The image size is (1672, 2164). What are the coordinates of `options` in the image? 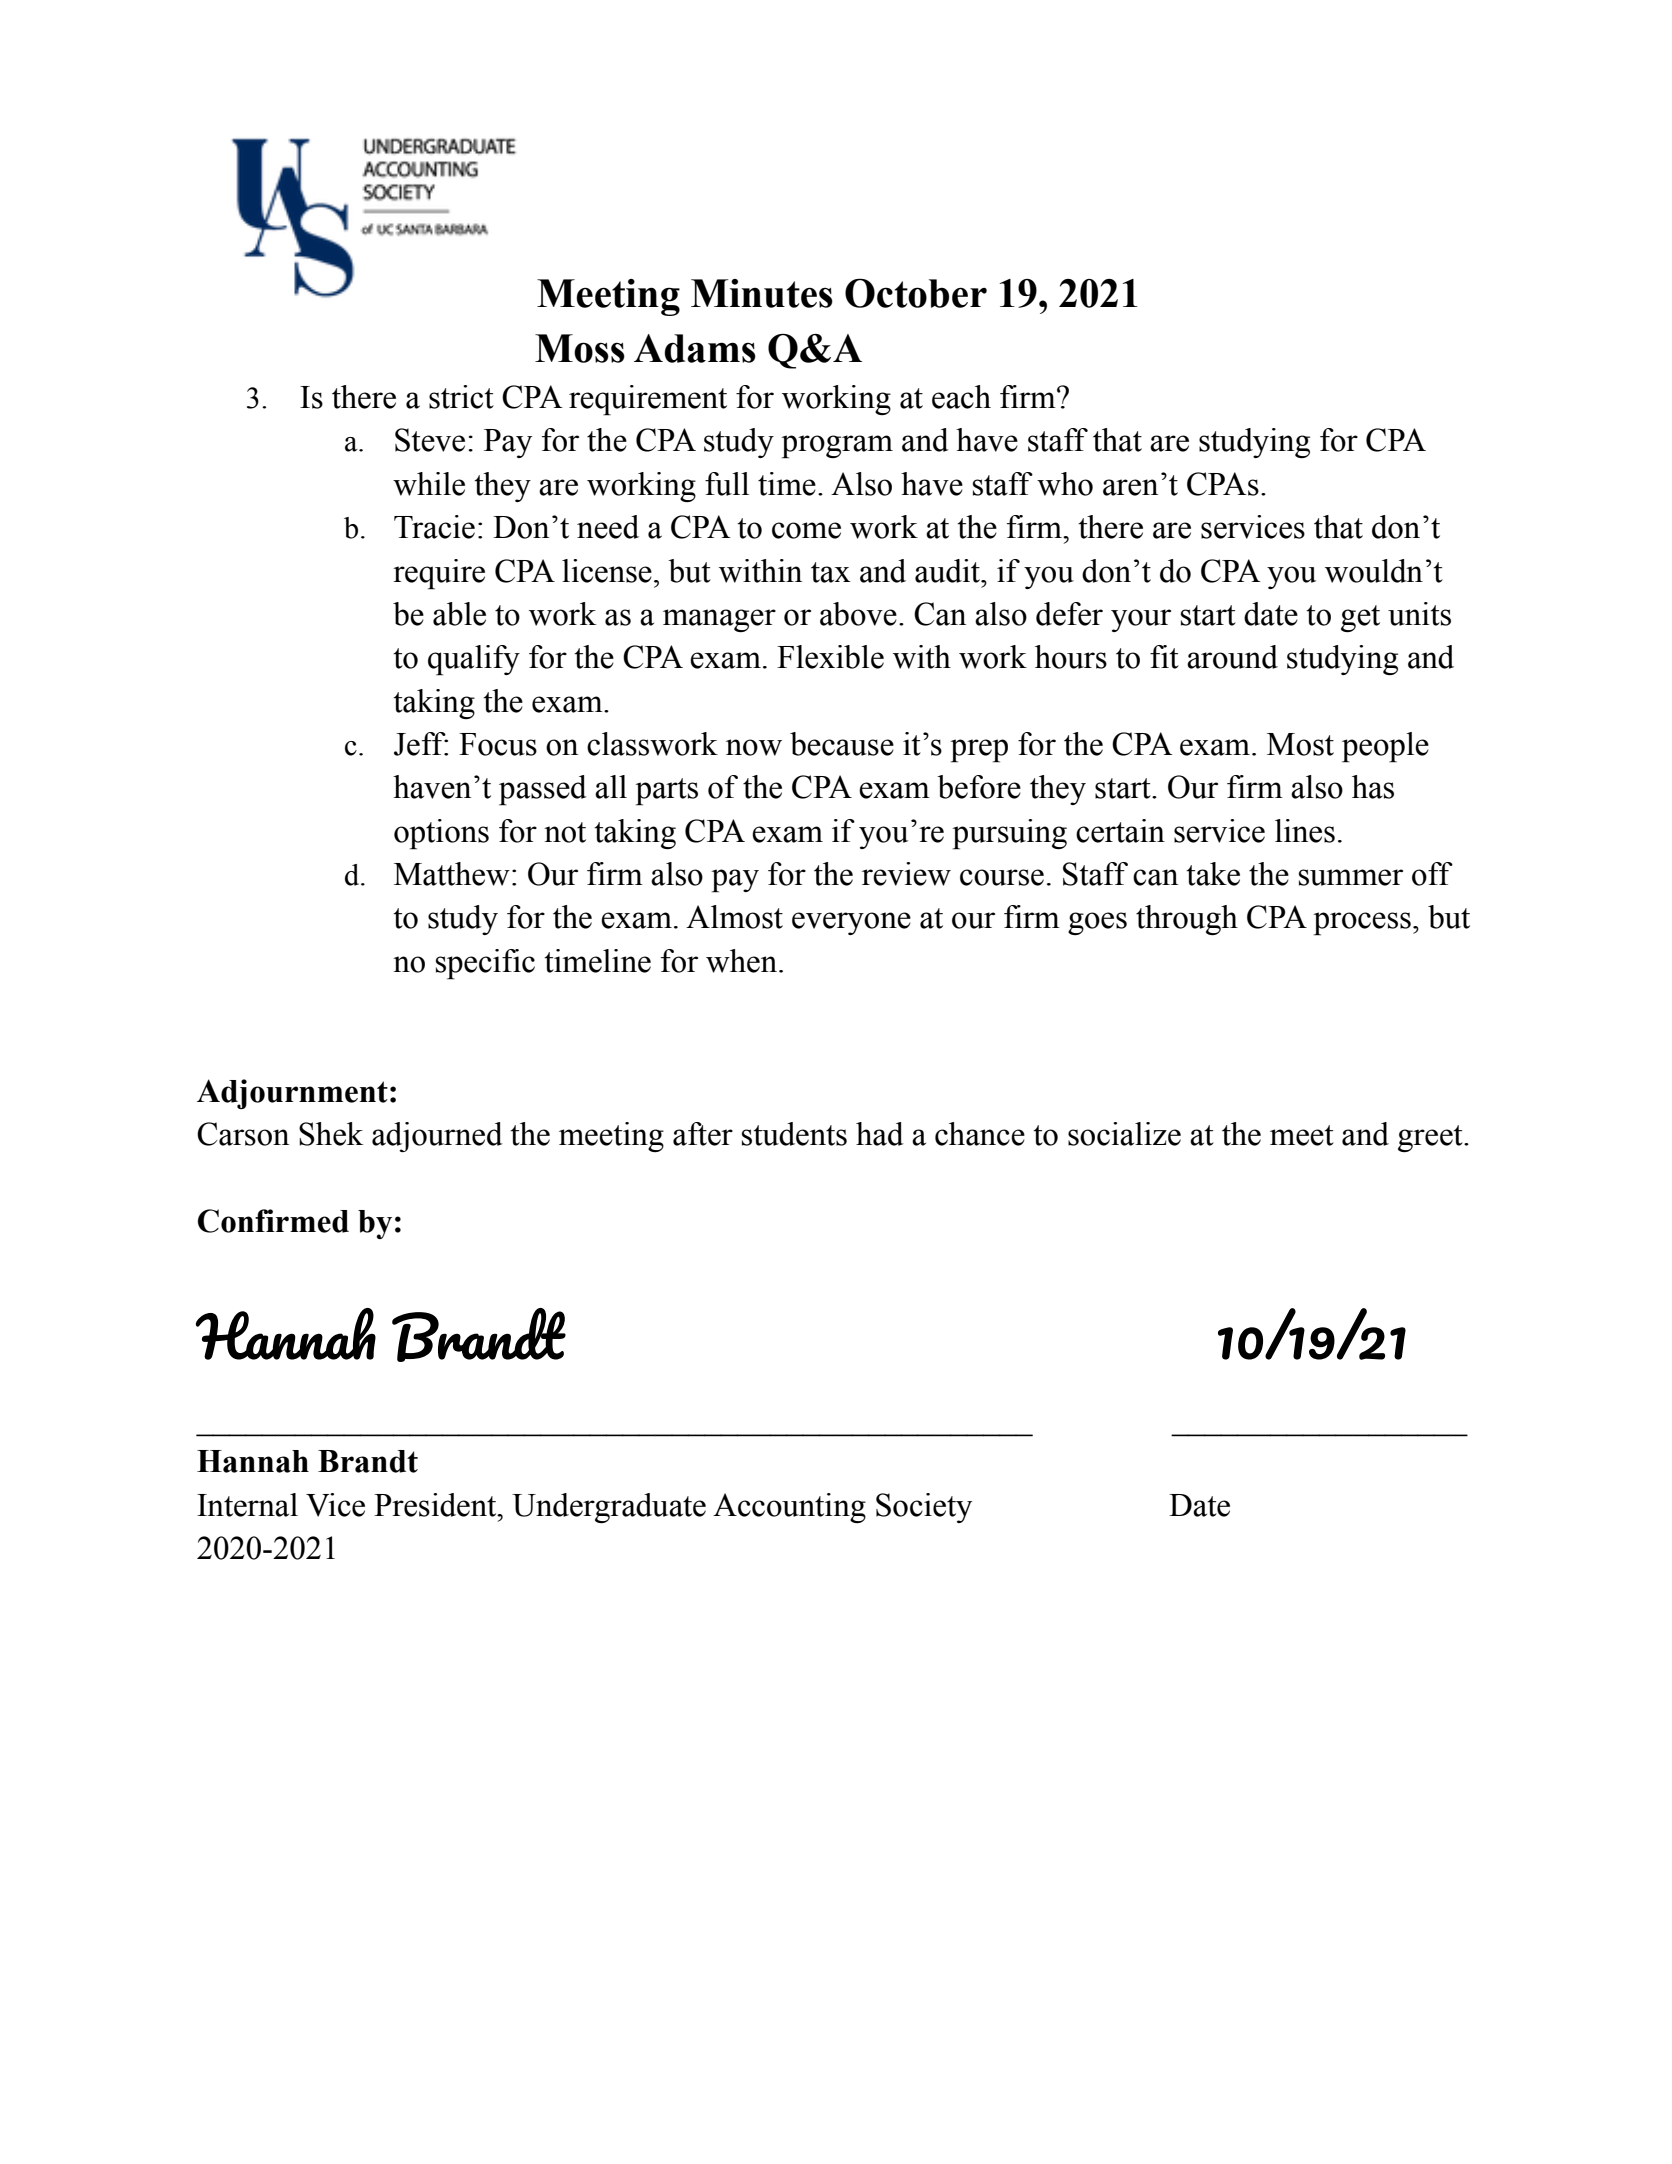 It's located at (441, 834).
